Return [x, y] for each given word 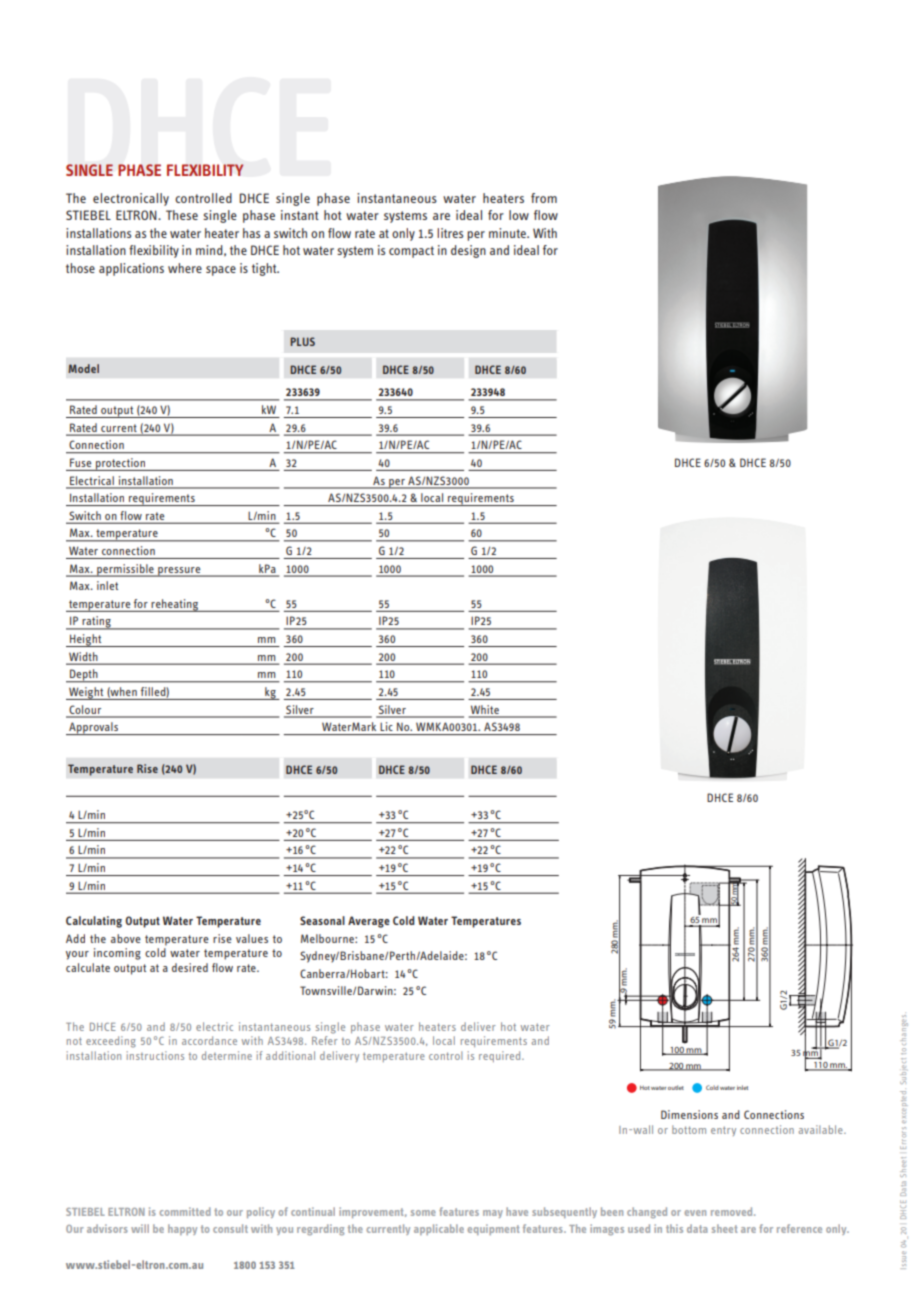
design [468, 251]
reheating [175, 605]
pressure [179, 572]
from [544, 198]
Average [369, 922]
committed [185, 1211]
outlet [676, 1087]
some [423, 1213]
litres [450, 233]
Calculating [94, 922]
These [182, 215]
